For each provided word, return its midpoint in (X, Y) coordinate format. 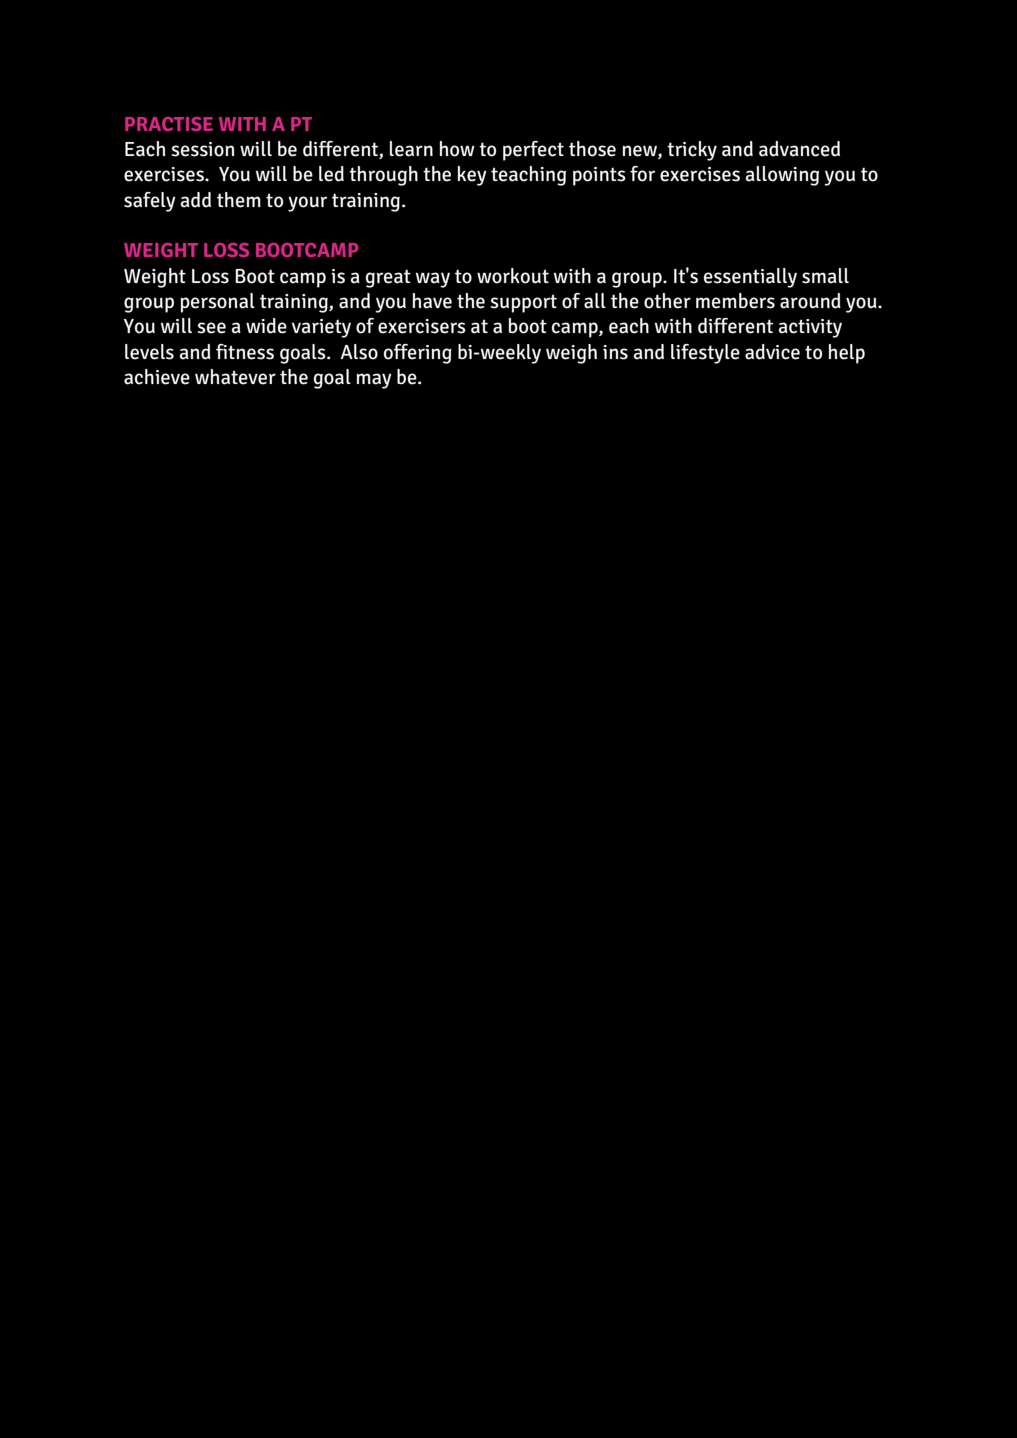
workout (513, 276)
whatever (235, 377)
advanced (799, 149)
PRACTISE (169, 124)
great (388, 278)
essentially (750, 278)
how (457, 149)
